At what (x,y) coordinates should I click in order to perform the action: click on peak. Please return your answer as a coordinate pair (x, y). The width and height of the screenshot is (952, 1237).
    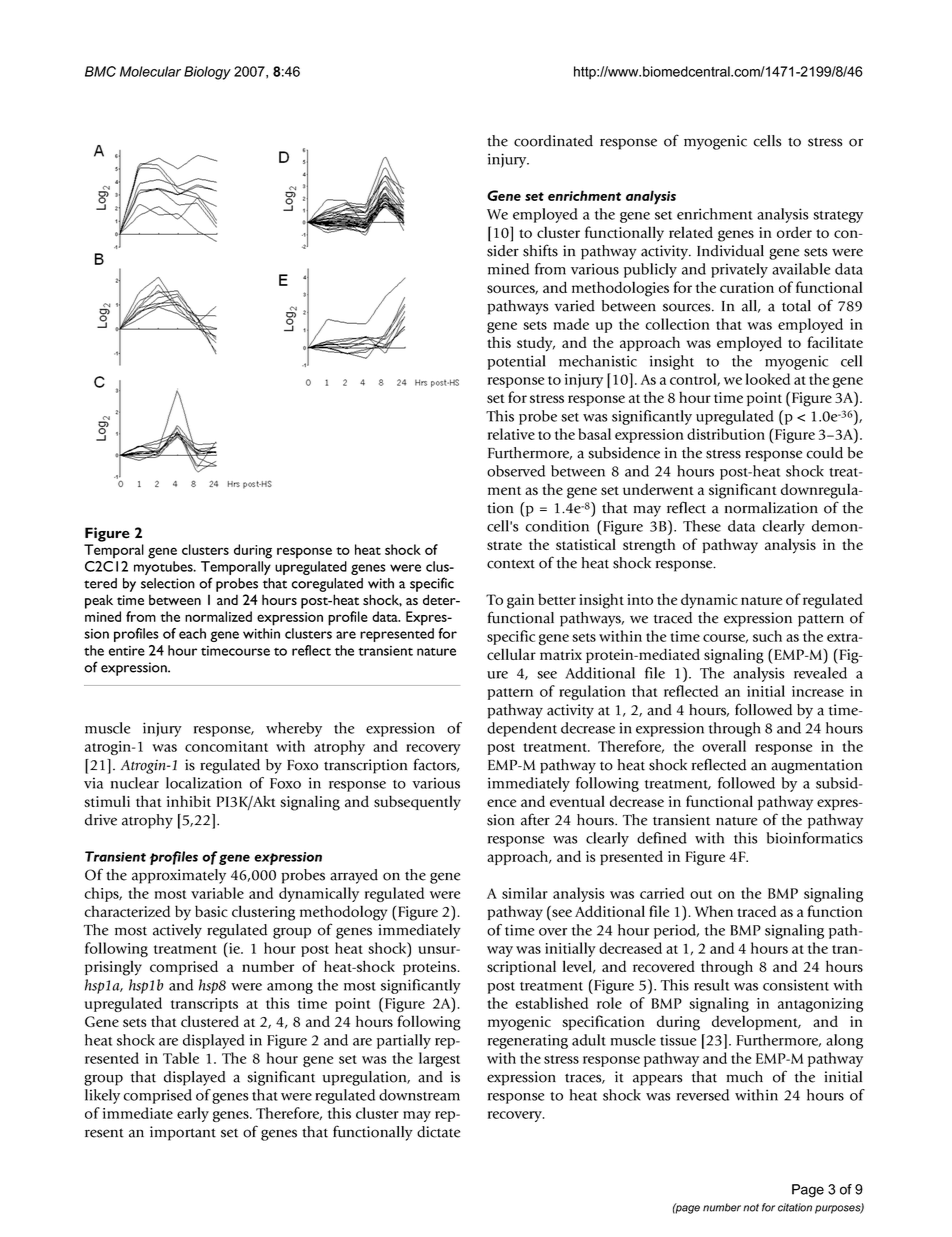
    Looking at the image, I should click on (99, 601).
